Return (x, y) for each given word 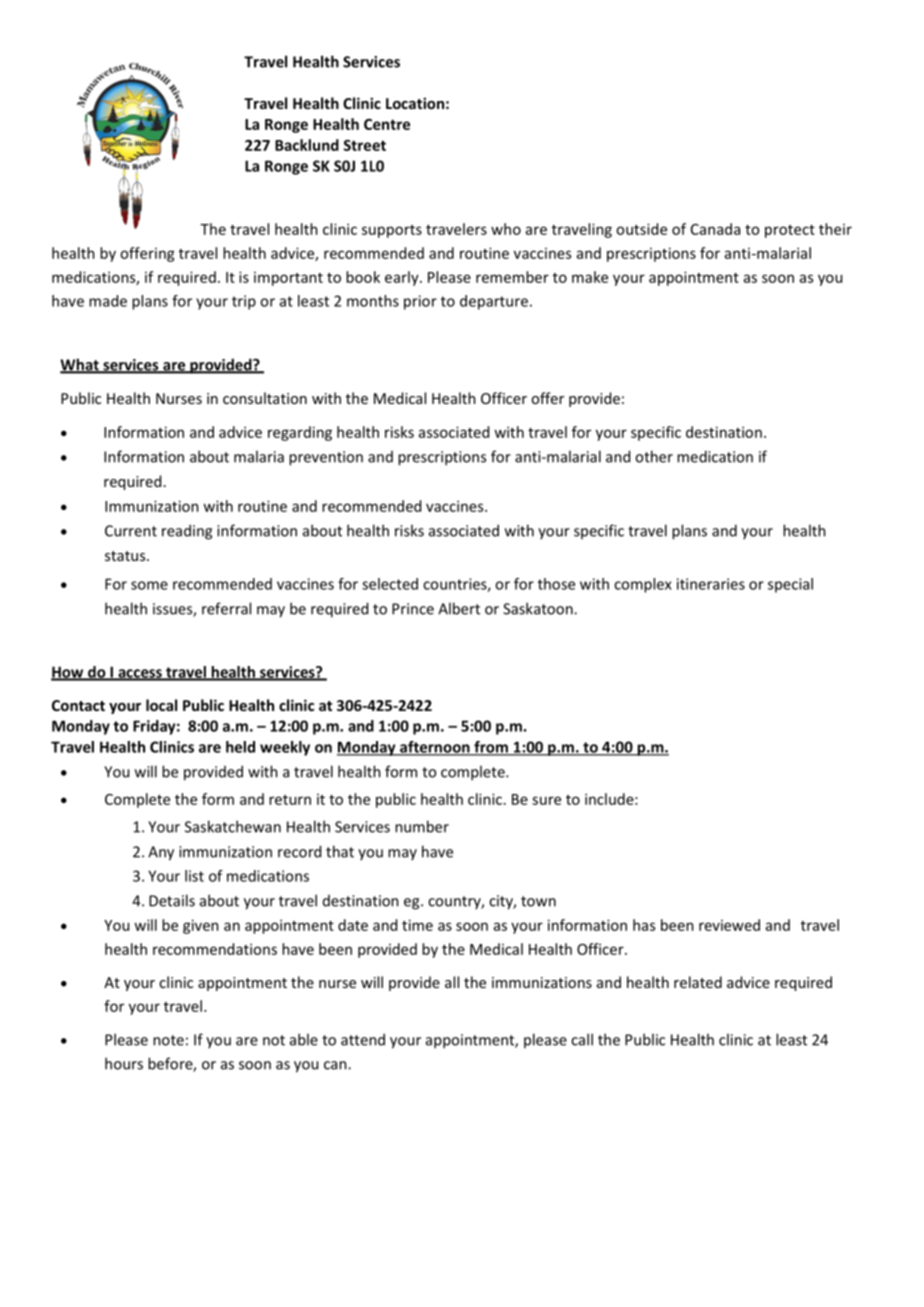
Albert (459, 608)
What (80, 365)
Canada (715, 229)
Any (161, 853)
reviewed (729, 925)
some (149, 585)
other (654, 456)
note (168, 1040)
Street (364, 145)
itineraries (711, 584)
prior (420, 302)
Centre (387, 124)
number (422, 826)
